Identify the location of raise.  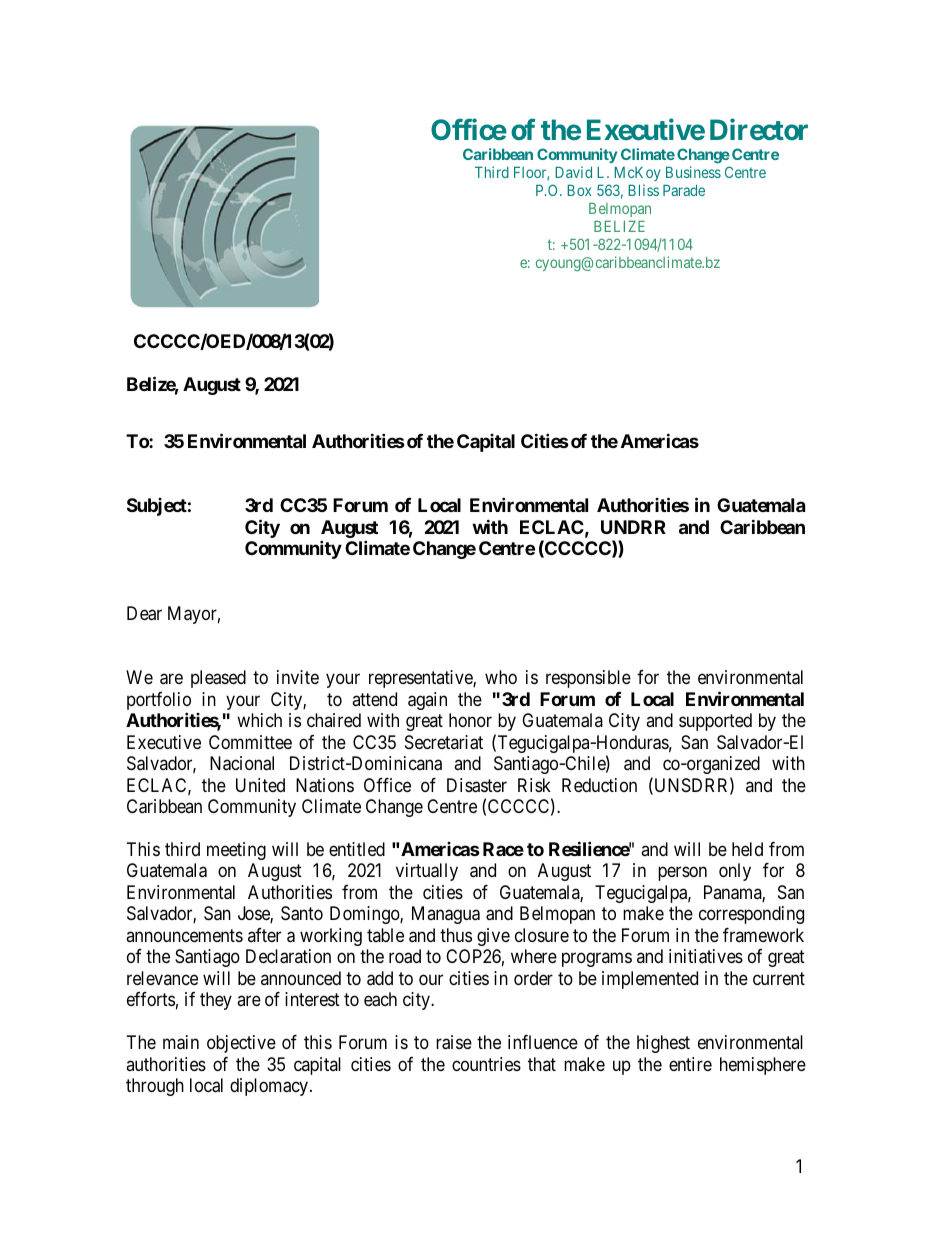
(454, 1042).
